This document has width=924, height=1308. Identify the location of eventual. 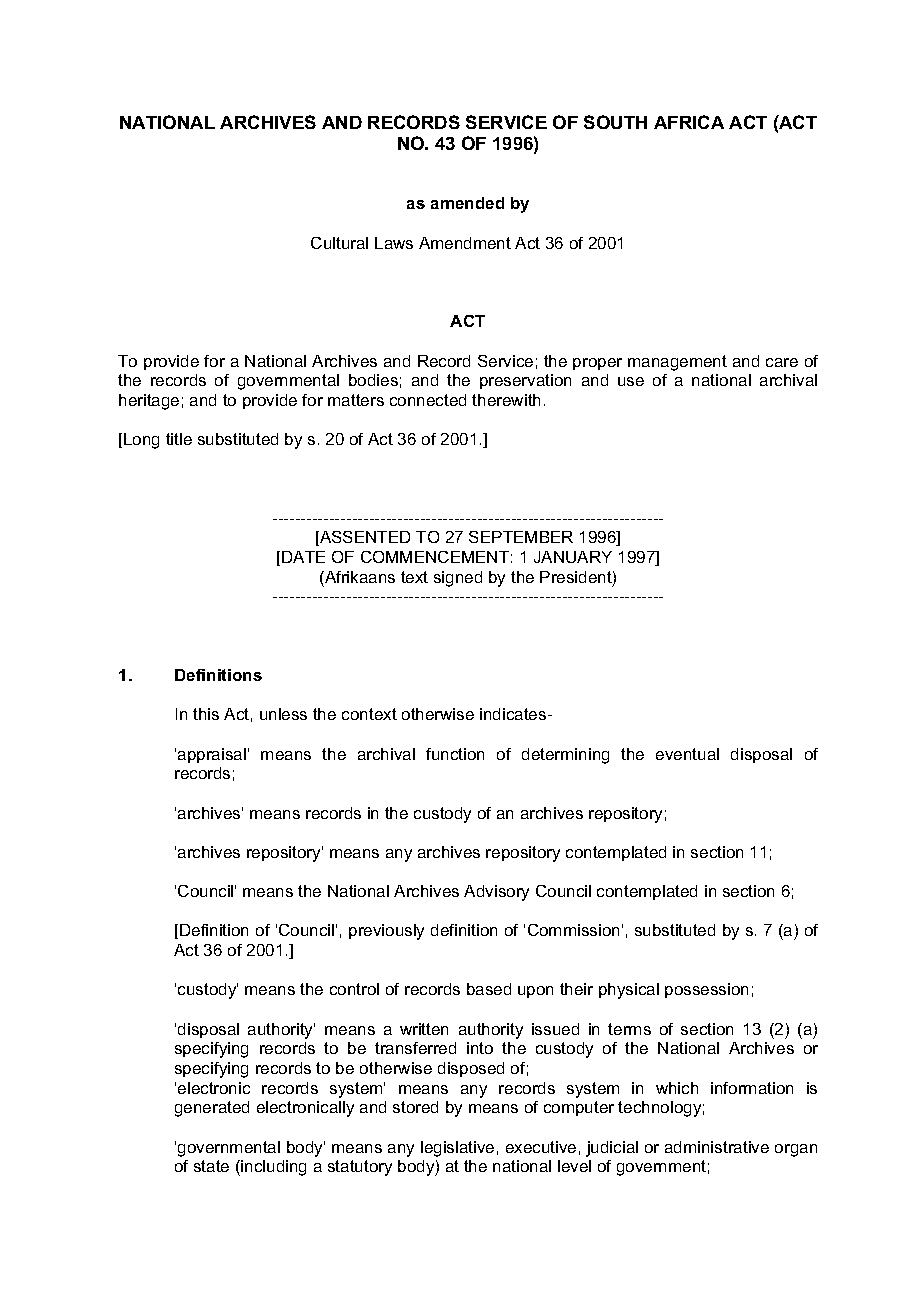
(687, 754).
